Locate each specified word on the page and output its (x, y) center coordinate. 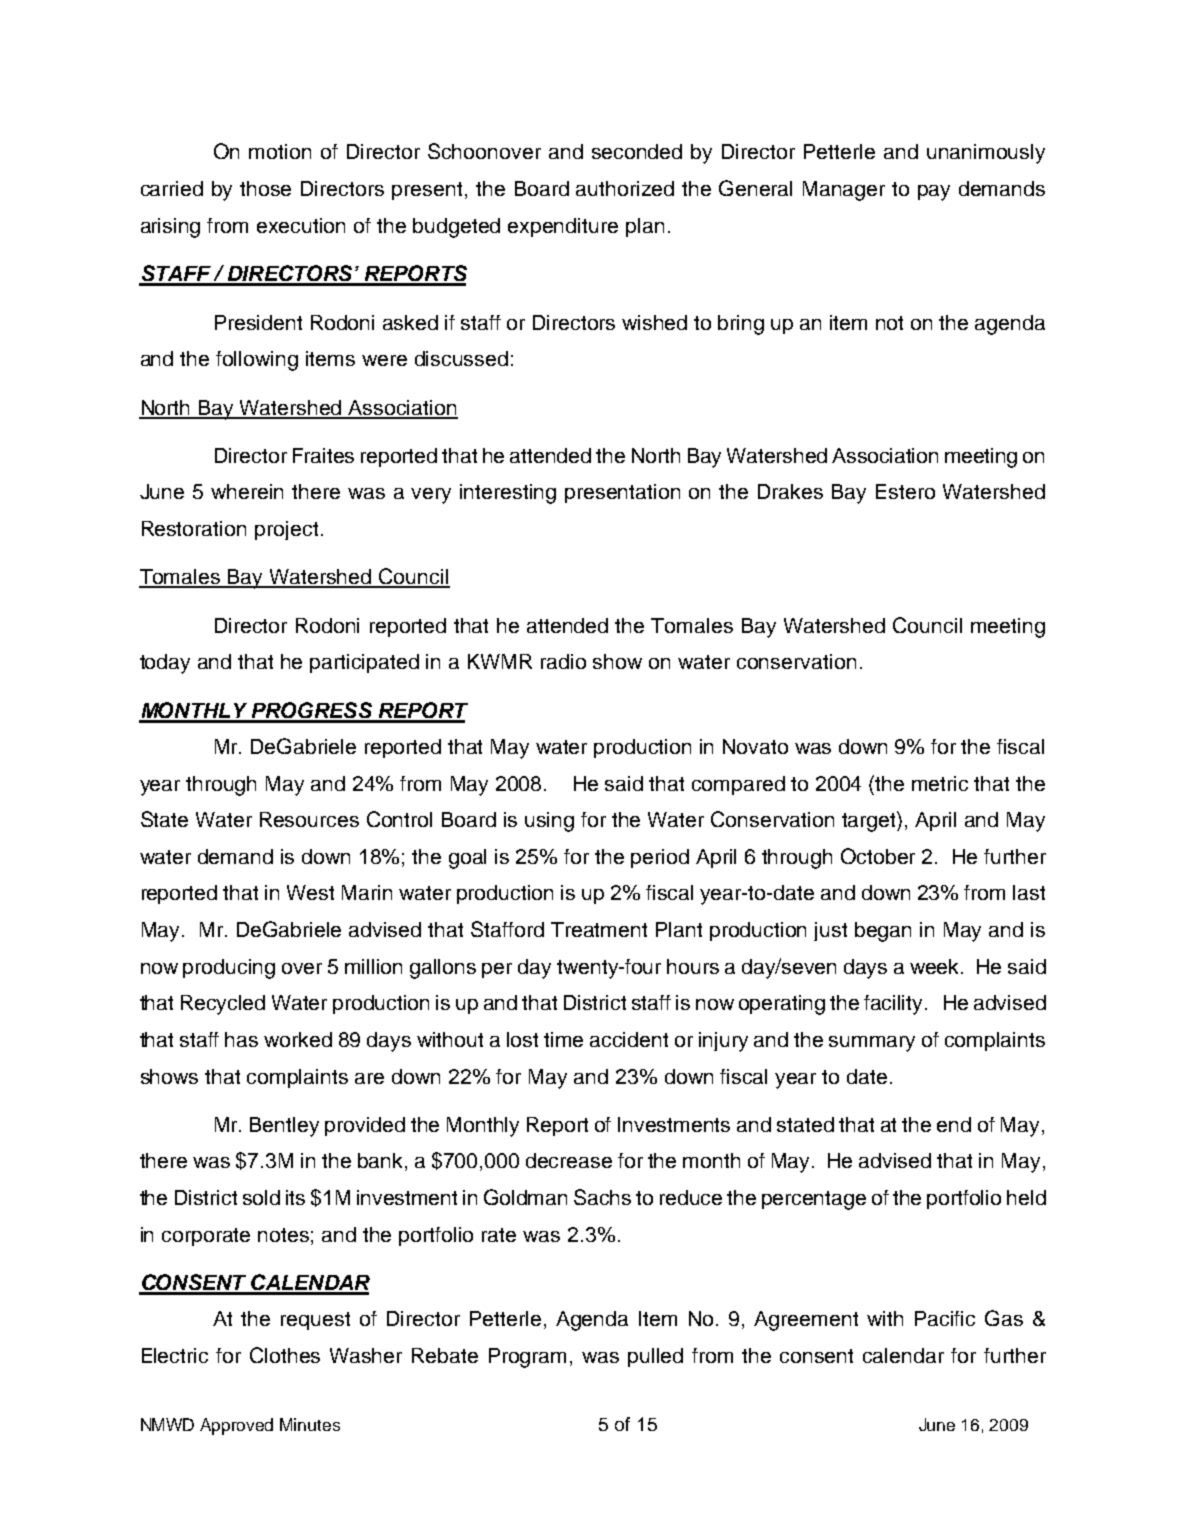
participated (364, 663)
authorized (625, 188)
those (265, 188)
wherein (247, 491)
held (1026, 1197)
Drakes (790, 491)
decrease (569, 1160)
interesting (508, 494)
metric (940, 783)
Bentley (284, 1127)
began (883, 932)
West (310, 892)
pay (934, 193)
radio (563, 661)
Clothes (285, 1355)
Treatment (599, 929)
